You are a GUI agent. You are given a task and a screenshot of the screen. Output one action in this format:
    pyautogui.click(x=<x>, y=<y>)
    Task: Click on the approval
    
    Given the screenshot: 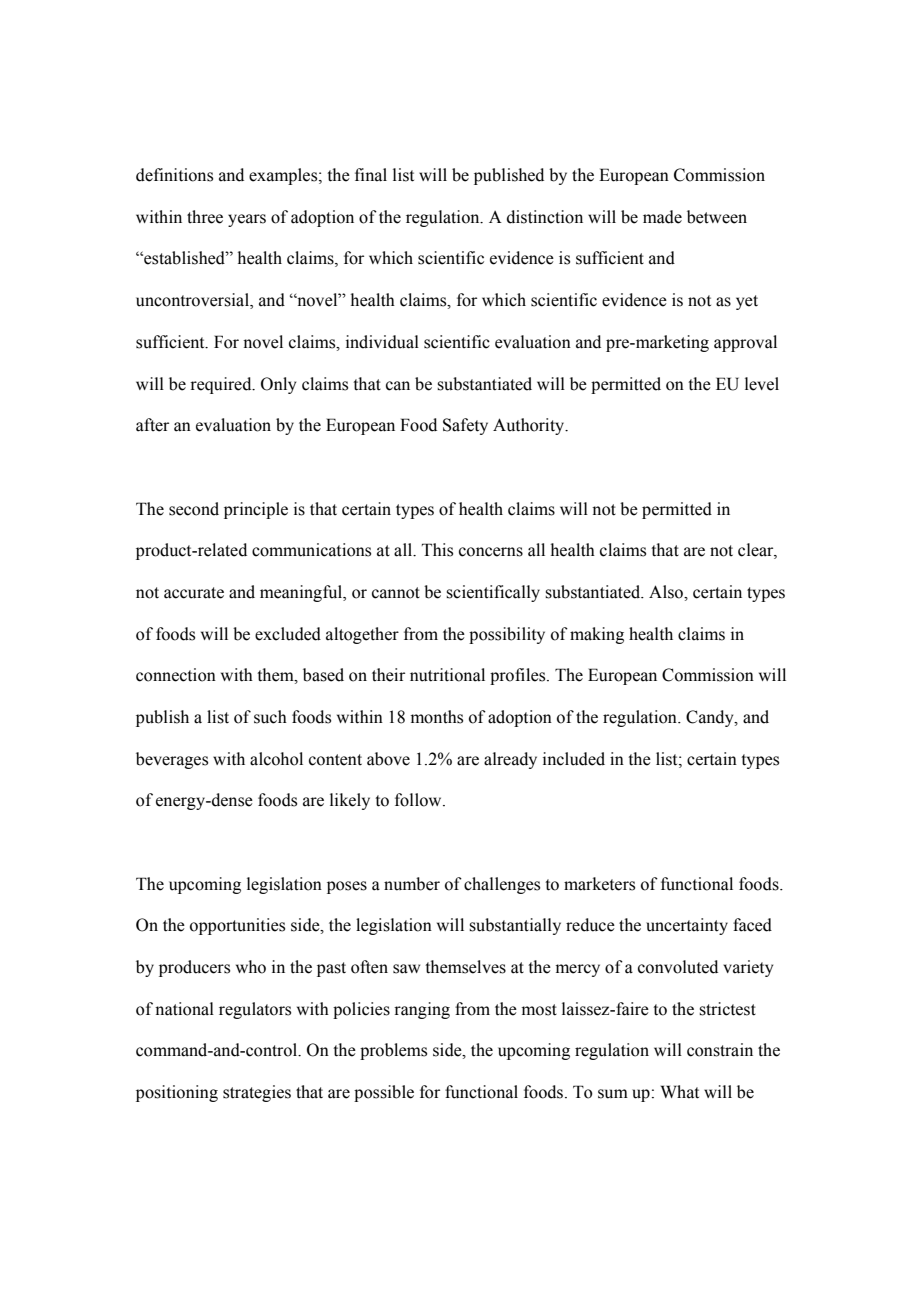 What is the action you would take?
    pyautogui.click(x=745, y=343)
